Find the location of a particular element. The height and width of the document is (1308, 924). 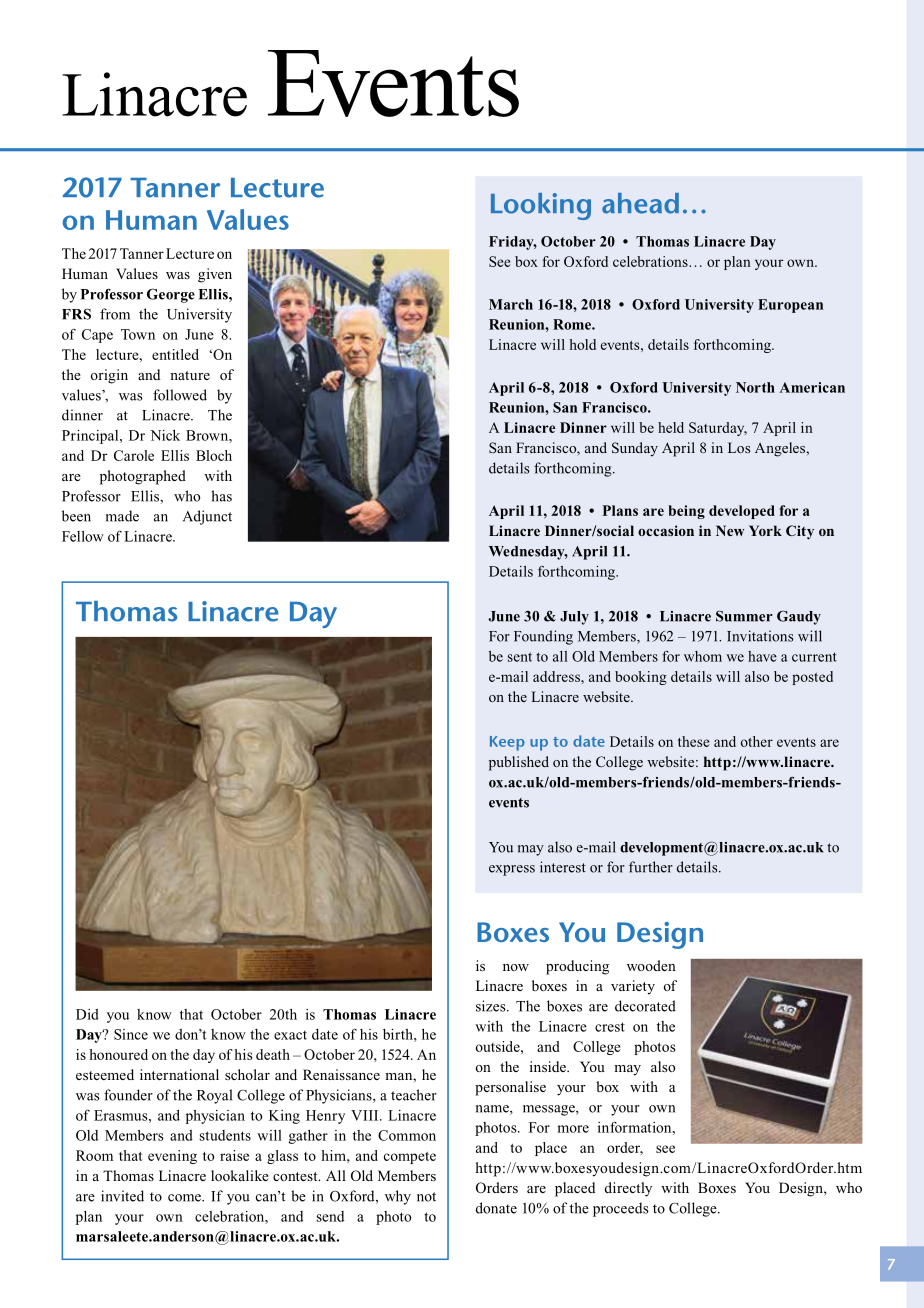

other is located at coordinates (757, 741).
